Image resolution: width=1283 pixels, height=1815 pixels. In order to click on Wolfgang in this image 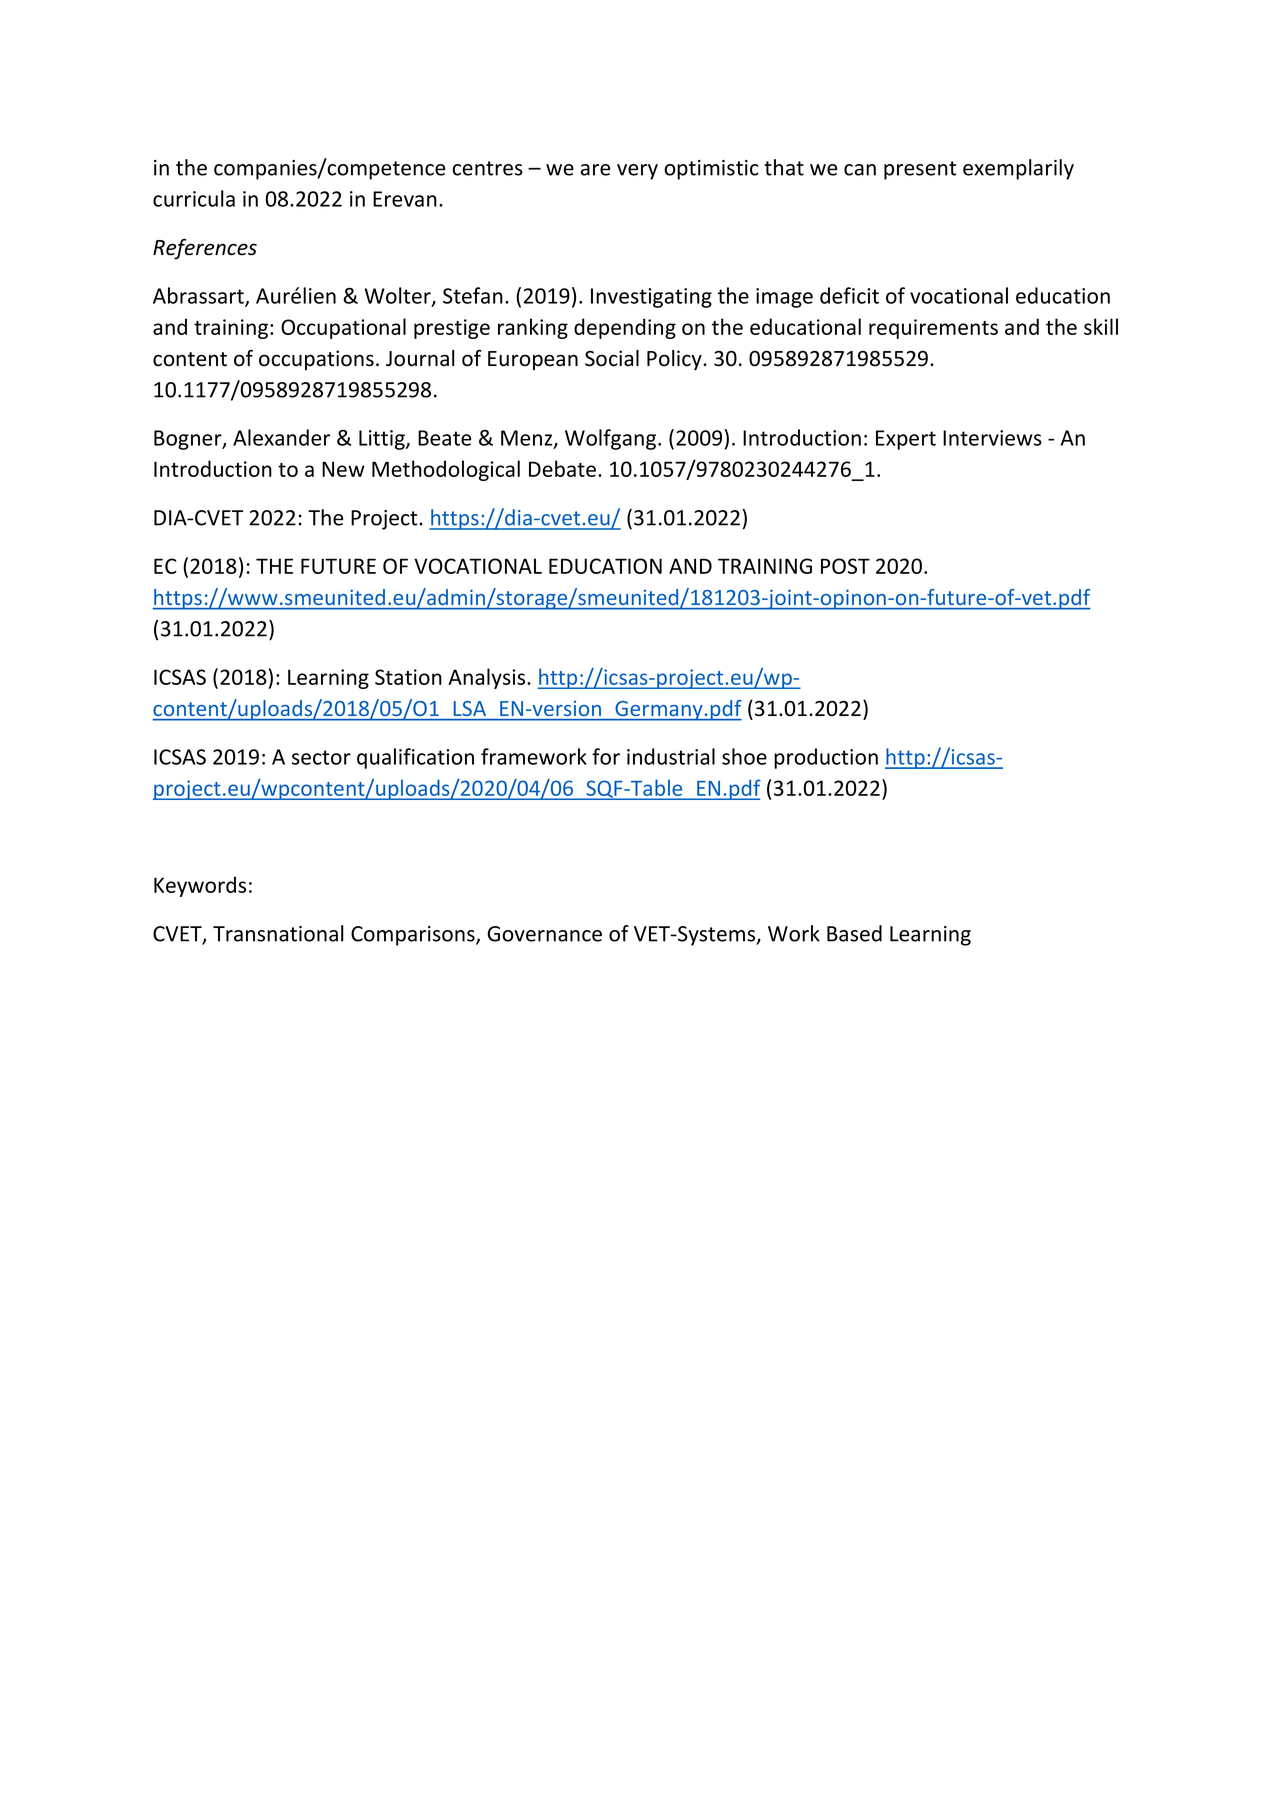, I will do `click(612, 439)`.
